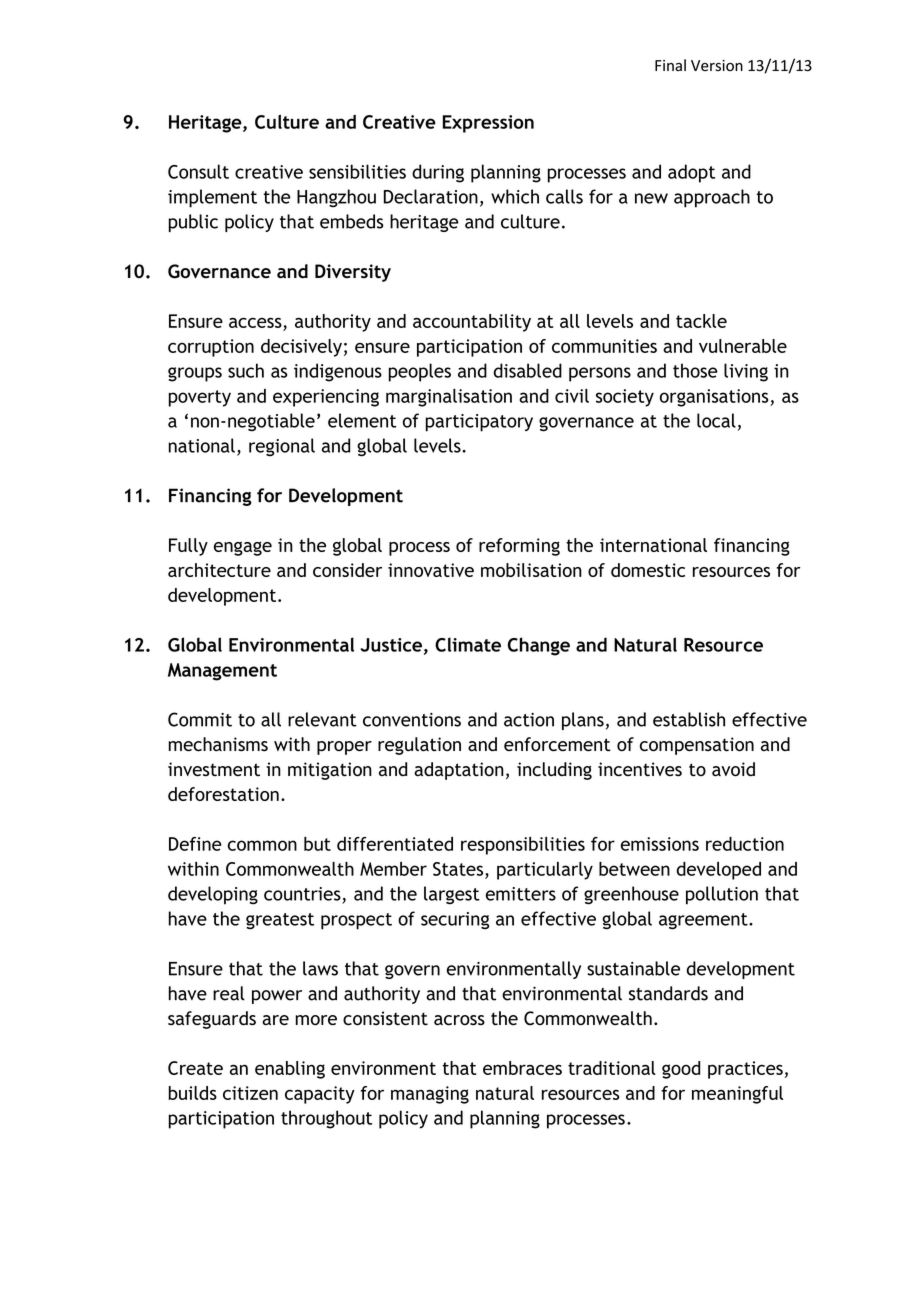 This image has height=1308, width=924. I want to click on citizen, so click(250, 1093).
